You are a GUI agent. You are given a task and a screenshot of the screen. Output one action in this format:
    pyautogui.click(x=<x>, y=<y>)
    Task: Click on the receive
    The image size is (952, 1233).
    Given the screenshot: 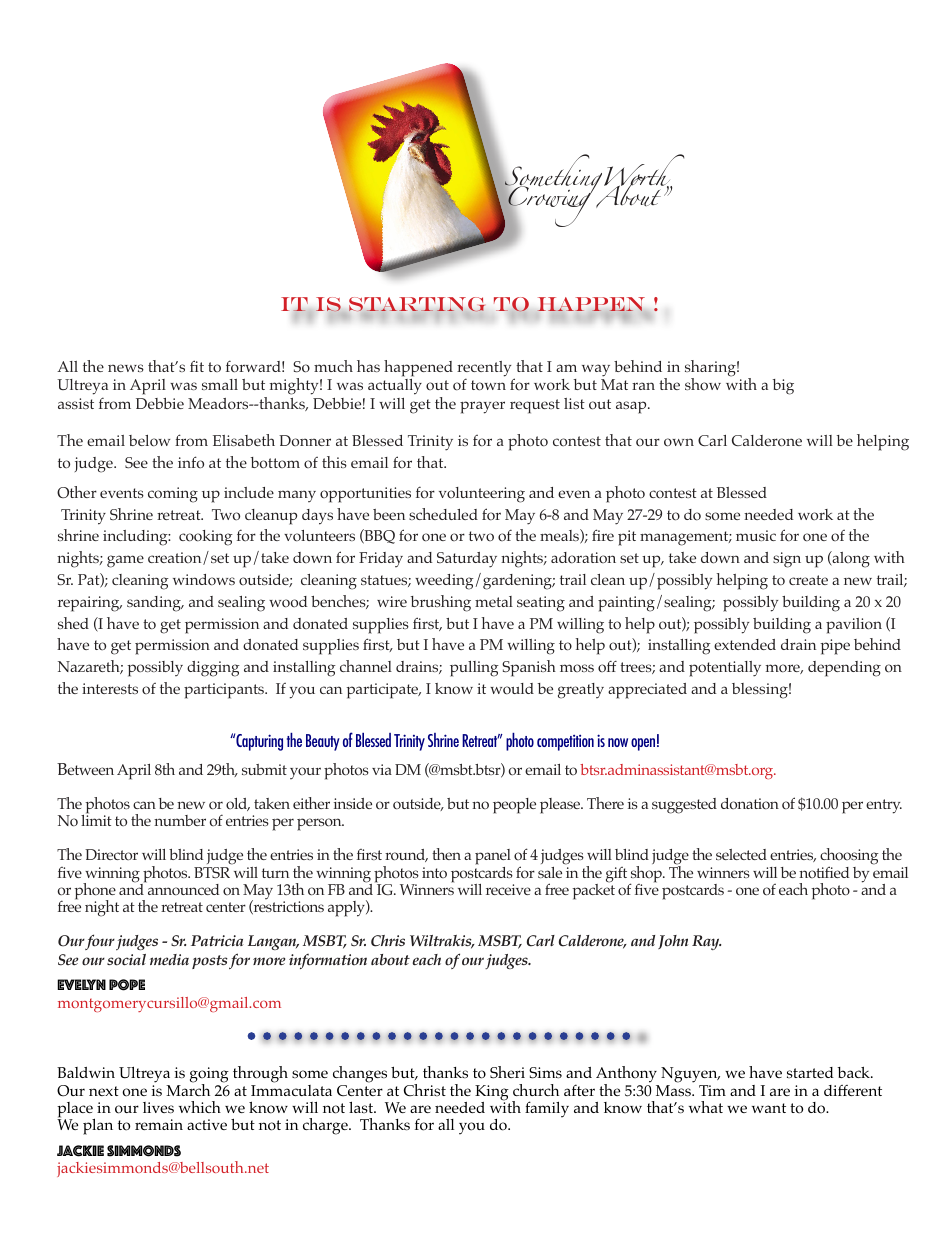 What is the action you would take?
    pyautogui.click(x=508, y=889)
